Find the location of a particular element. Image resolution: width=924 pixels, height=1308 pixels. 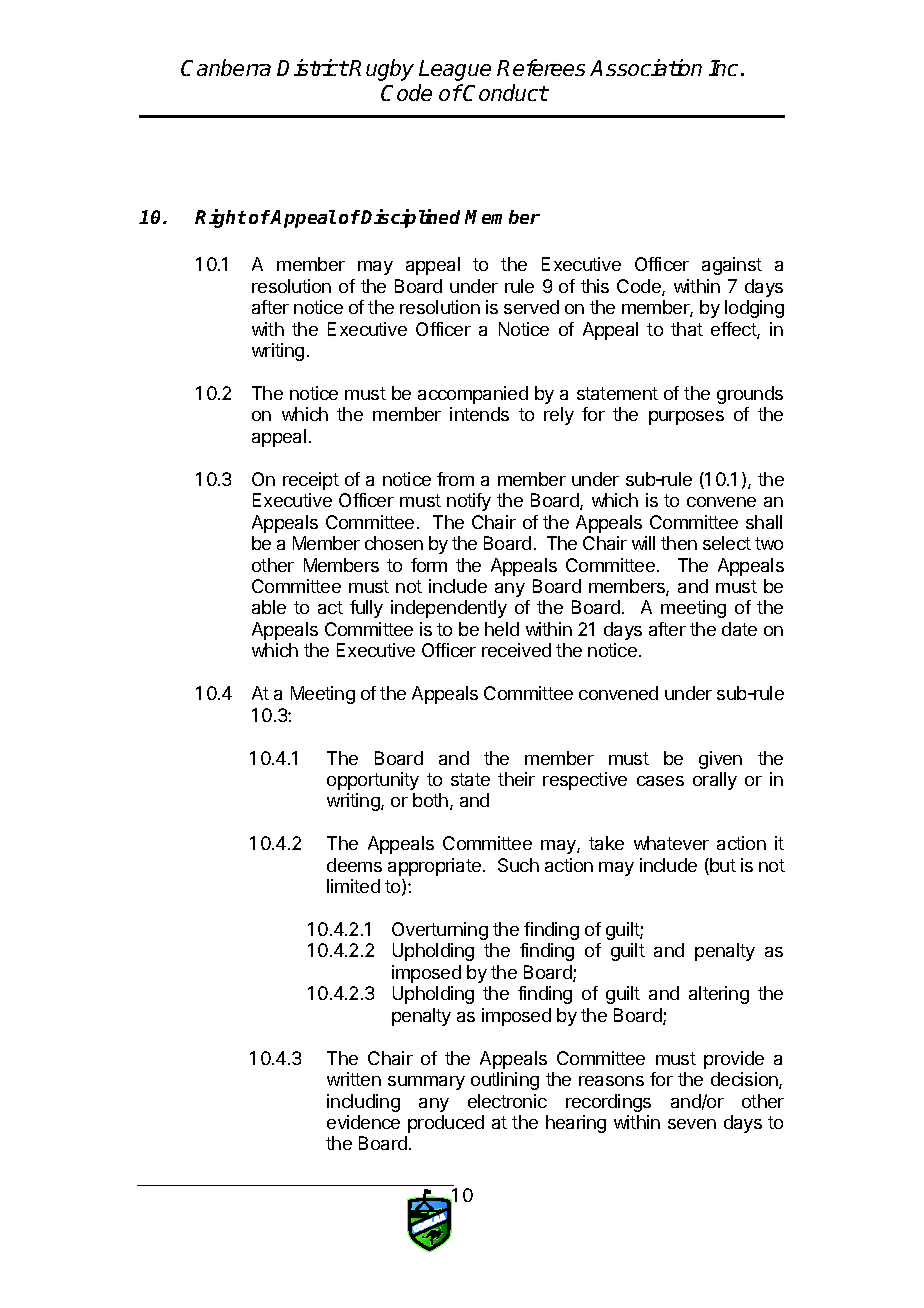

held is located at coordinates (502, 629).
